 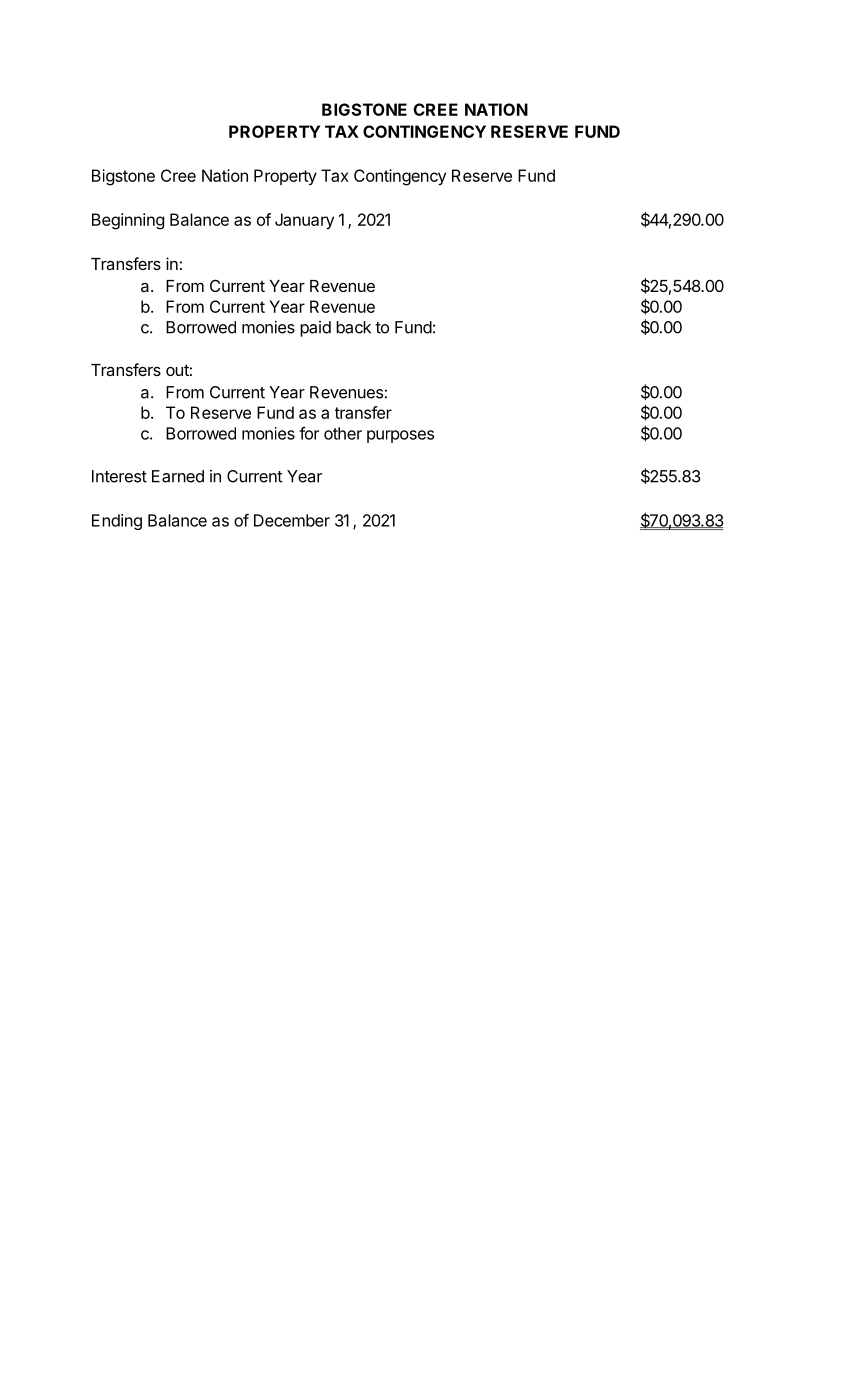 What do you see at coordinates (117, 522) in the screenshot?
I see `Ending` at bounding box center [117, 522].
